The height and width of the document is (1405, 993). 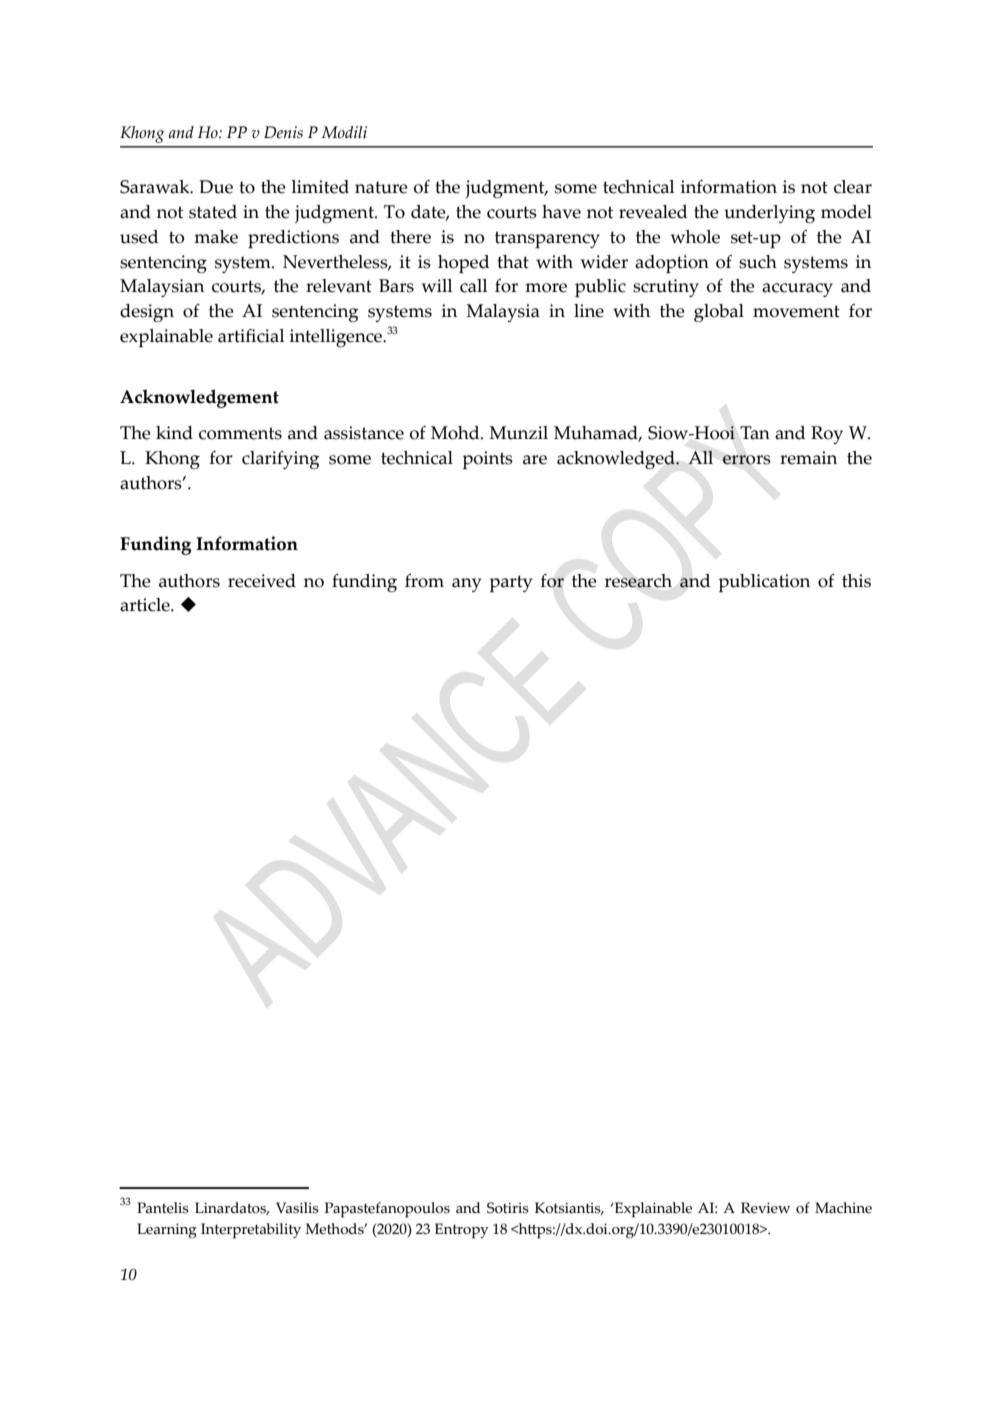 What do you see at coordinates (216, 187) in the document?
I see `Due` at bounding box center [216, 187].
